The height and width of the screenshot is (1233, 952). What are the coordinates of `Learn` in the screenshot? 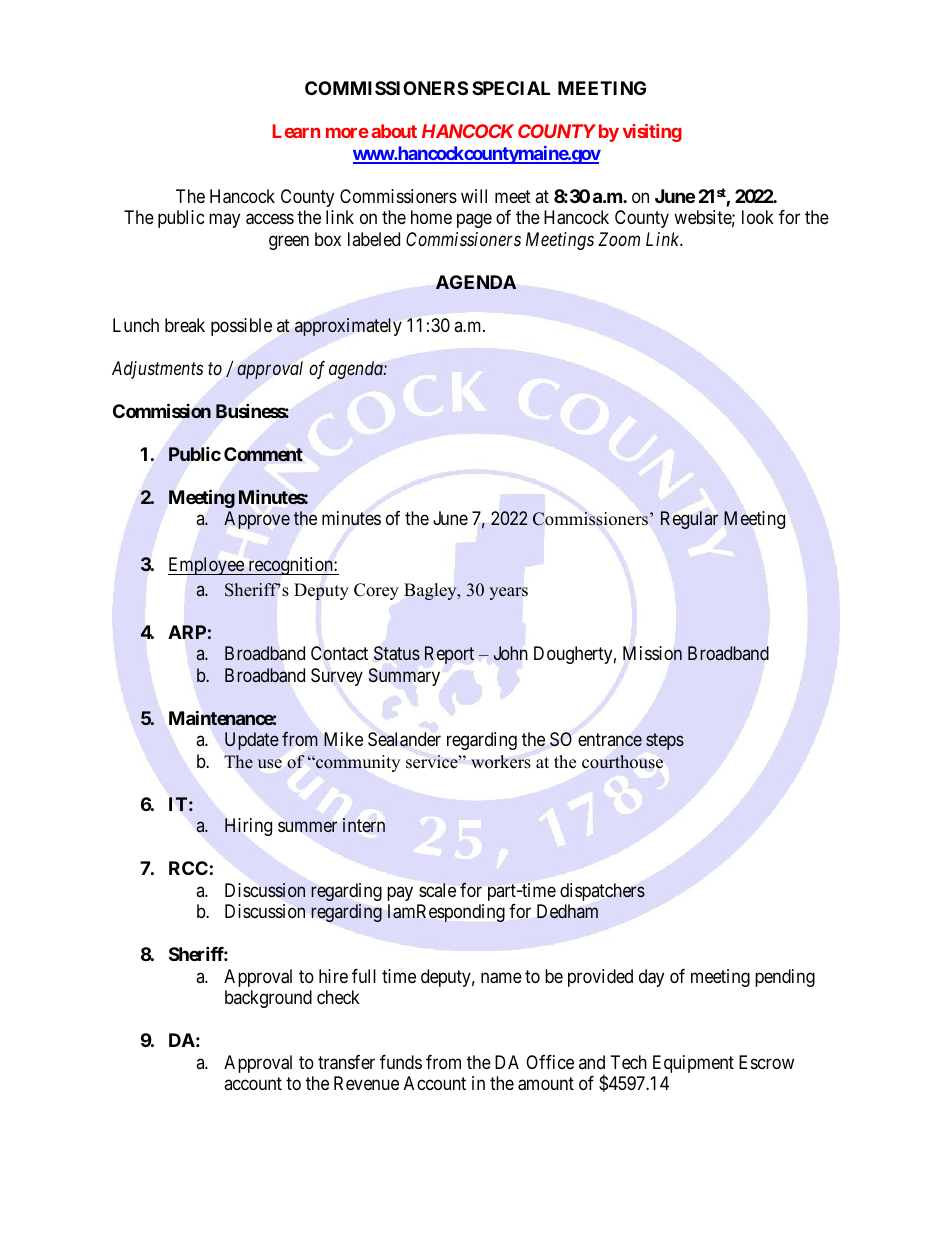 It's located at (296, 131).
